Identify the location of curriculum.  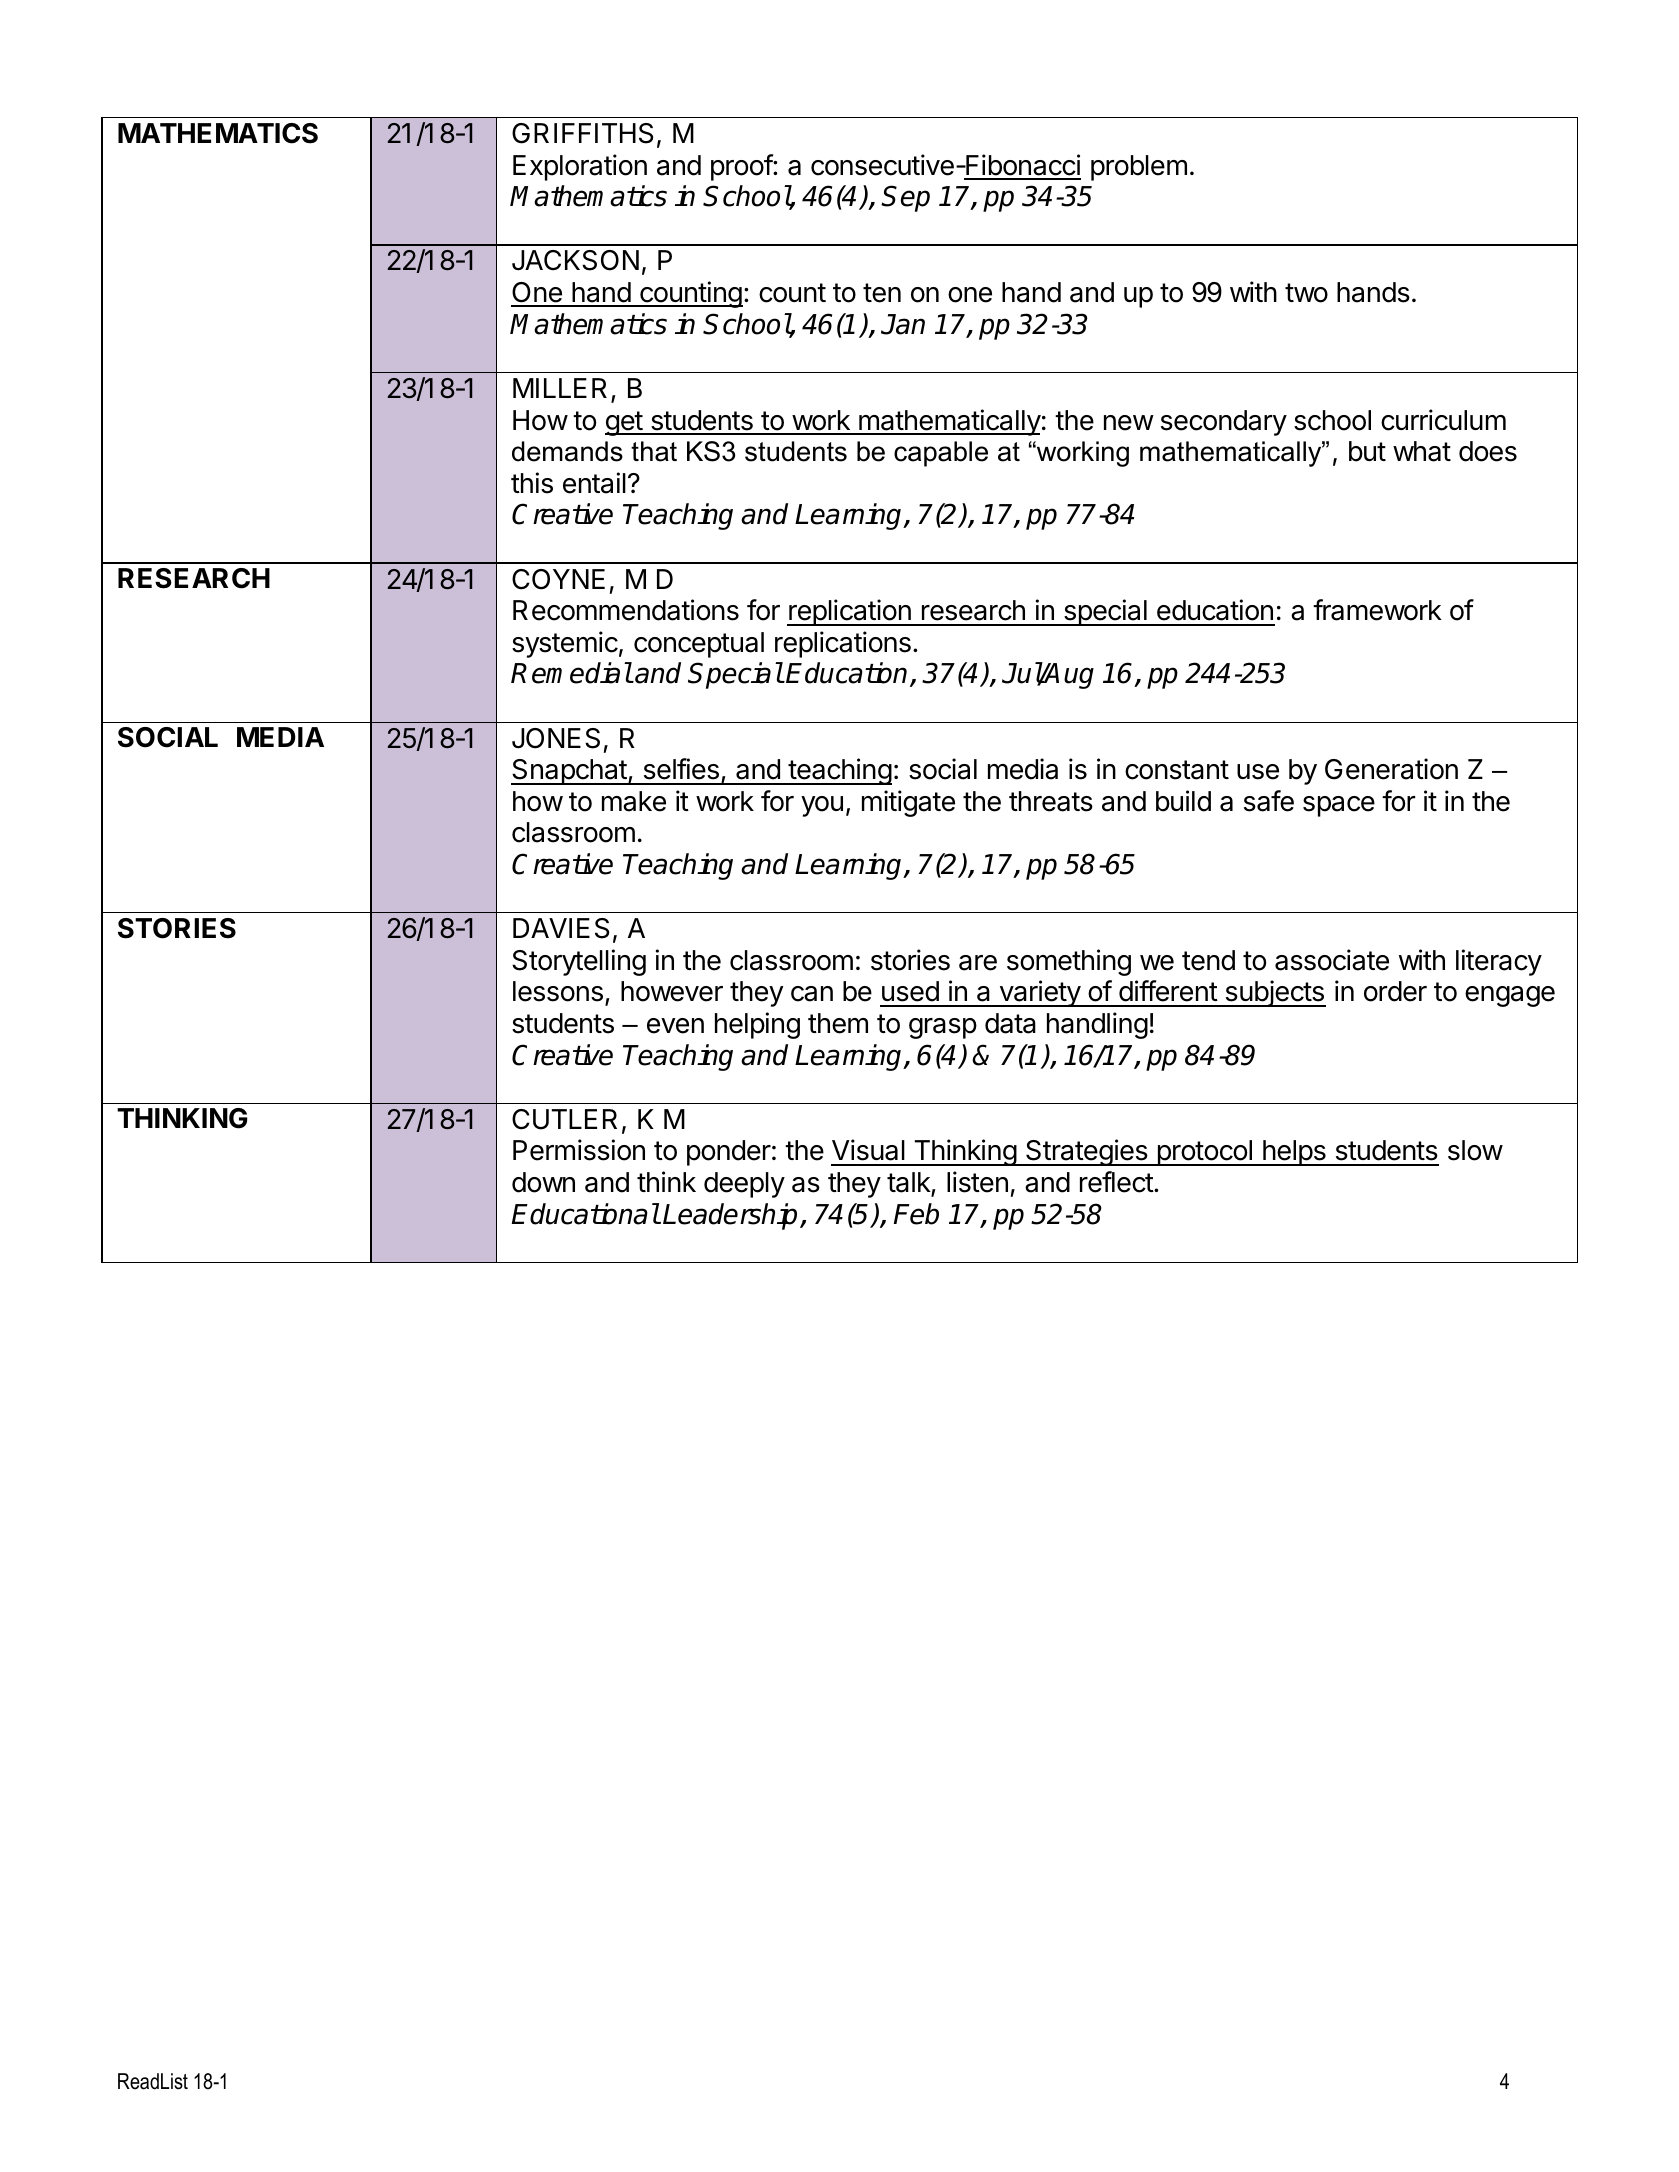
(1443, 420).
